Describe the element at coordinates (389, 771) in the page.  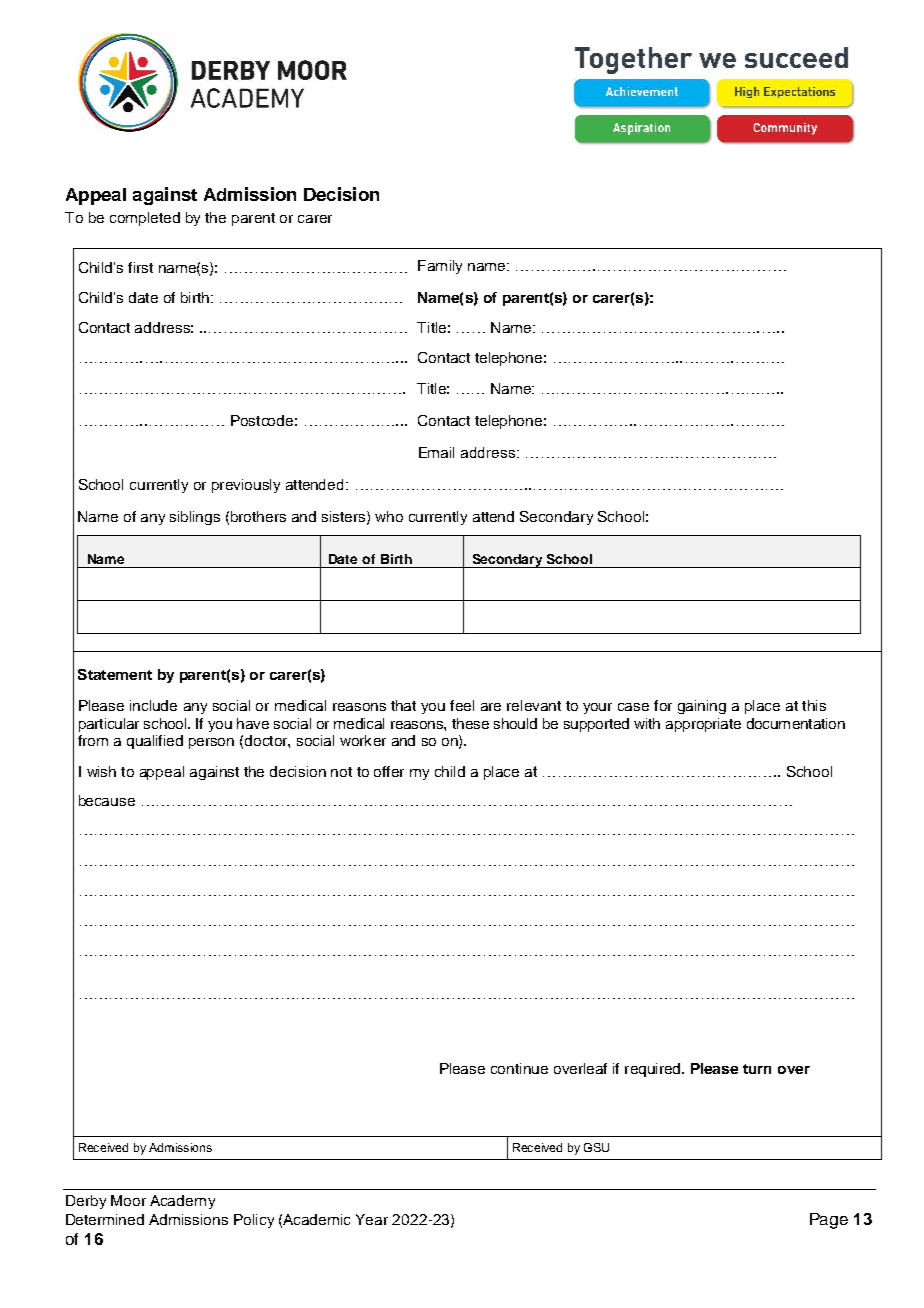
I see `offer` at that location.
